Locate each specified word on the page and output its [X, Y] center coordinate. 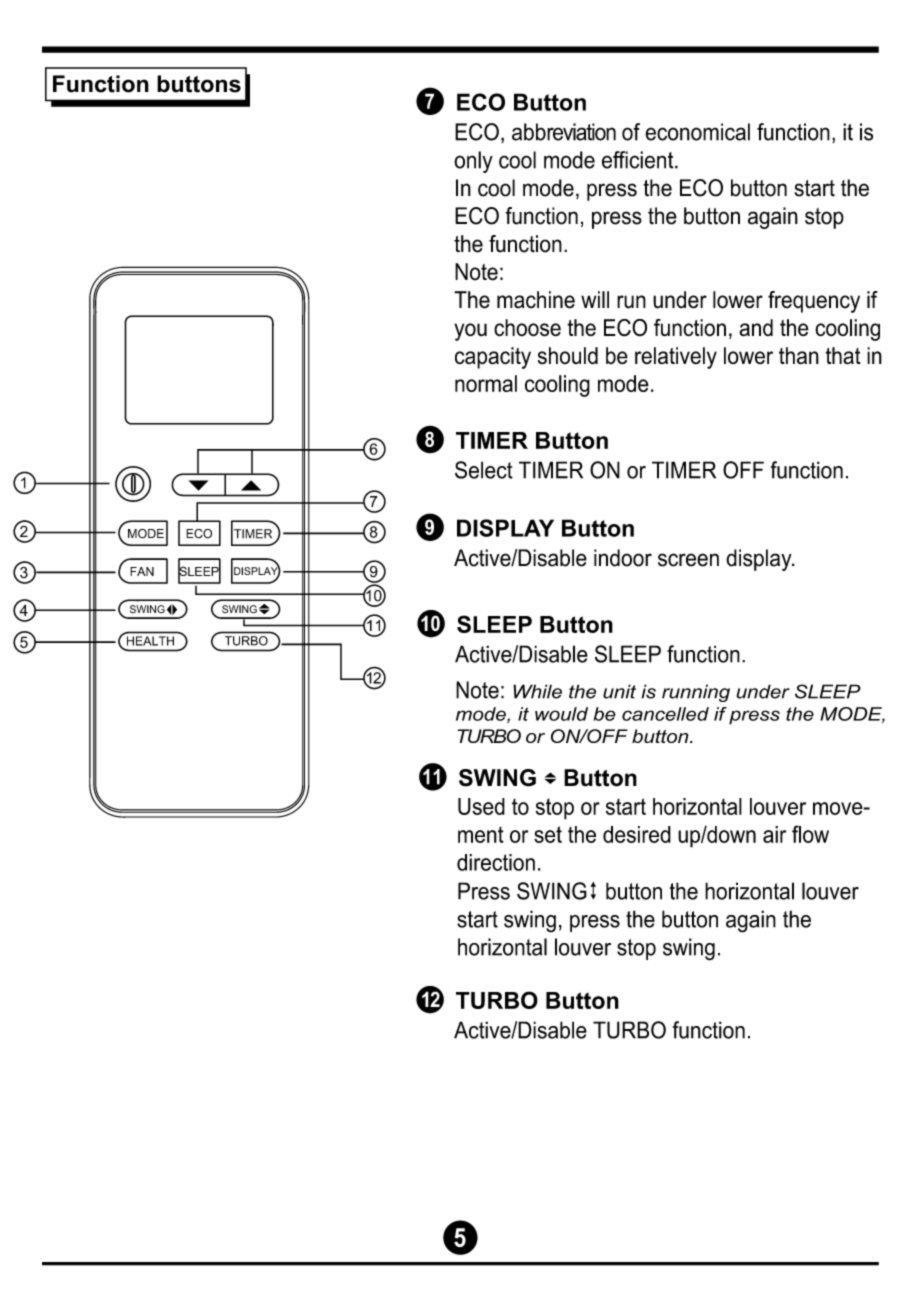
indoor [623, 558]
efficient [639, 160]
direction [496, 862]
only [473, 162]
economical [697, 132]
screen [688, 560]
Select [484, 470]
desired [637, 834]
